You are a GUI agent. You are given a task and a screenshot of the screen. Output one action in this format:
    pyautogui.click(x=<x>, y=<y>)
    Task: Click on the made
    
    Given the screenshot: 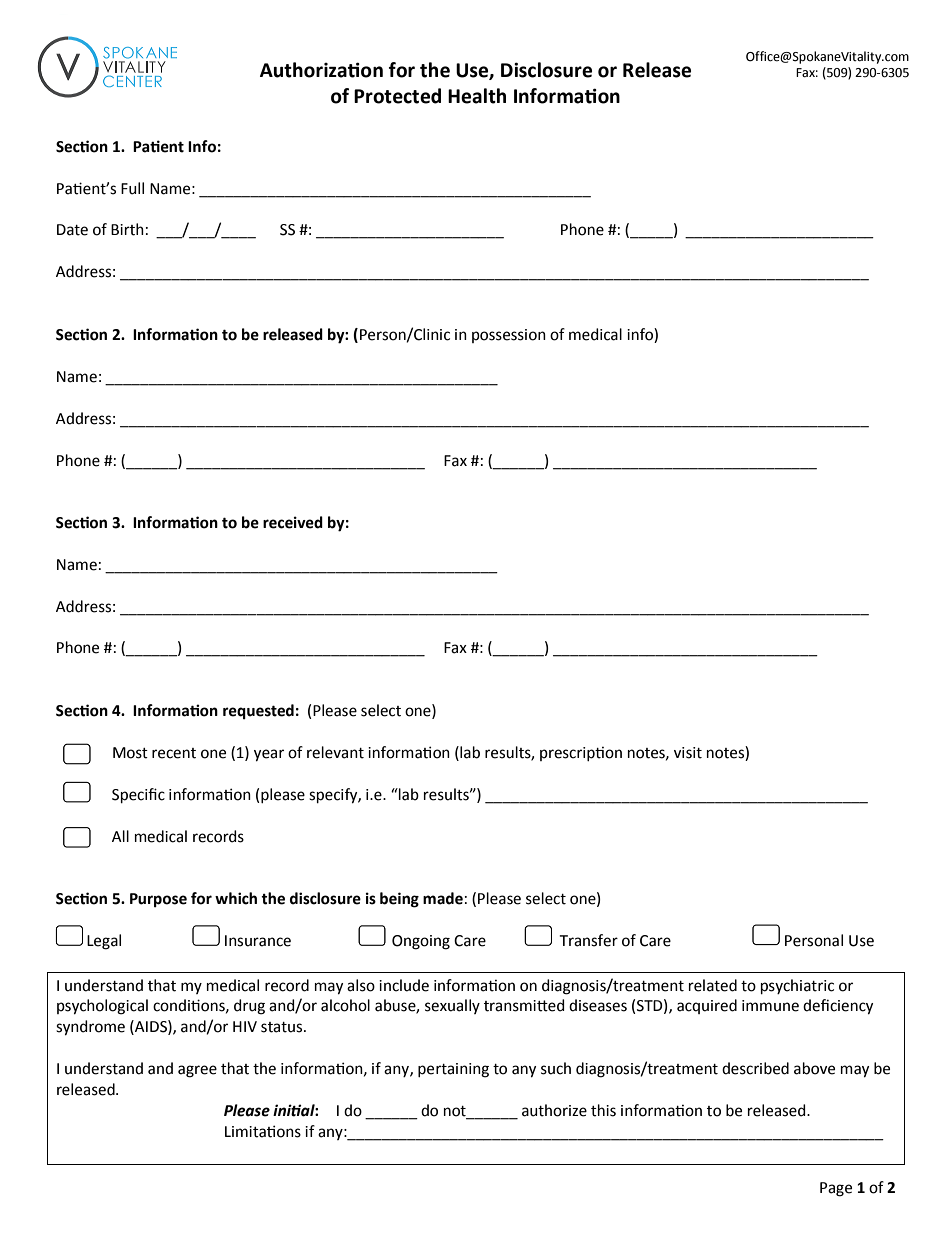 What is the action you would take?
    pyautogui.click(x=443, y=898)
